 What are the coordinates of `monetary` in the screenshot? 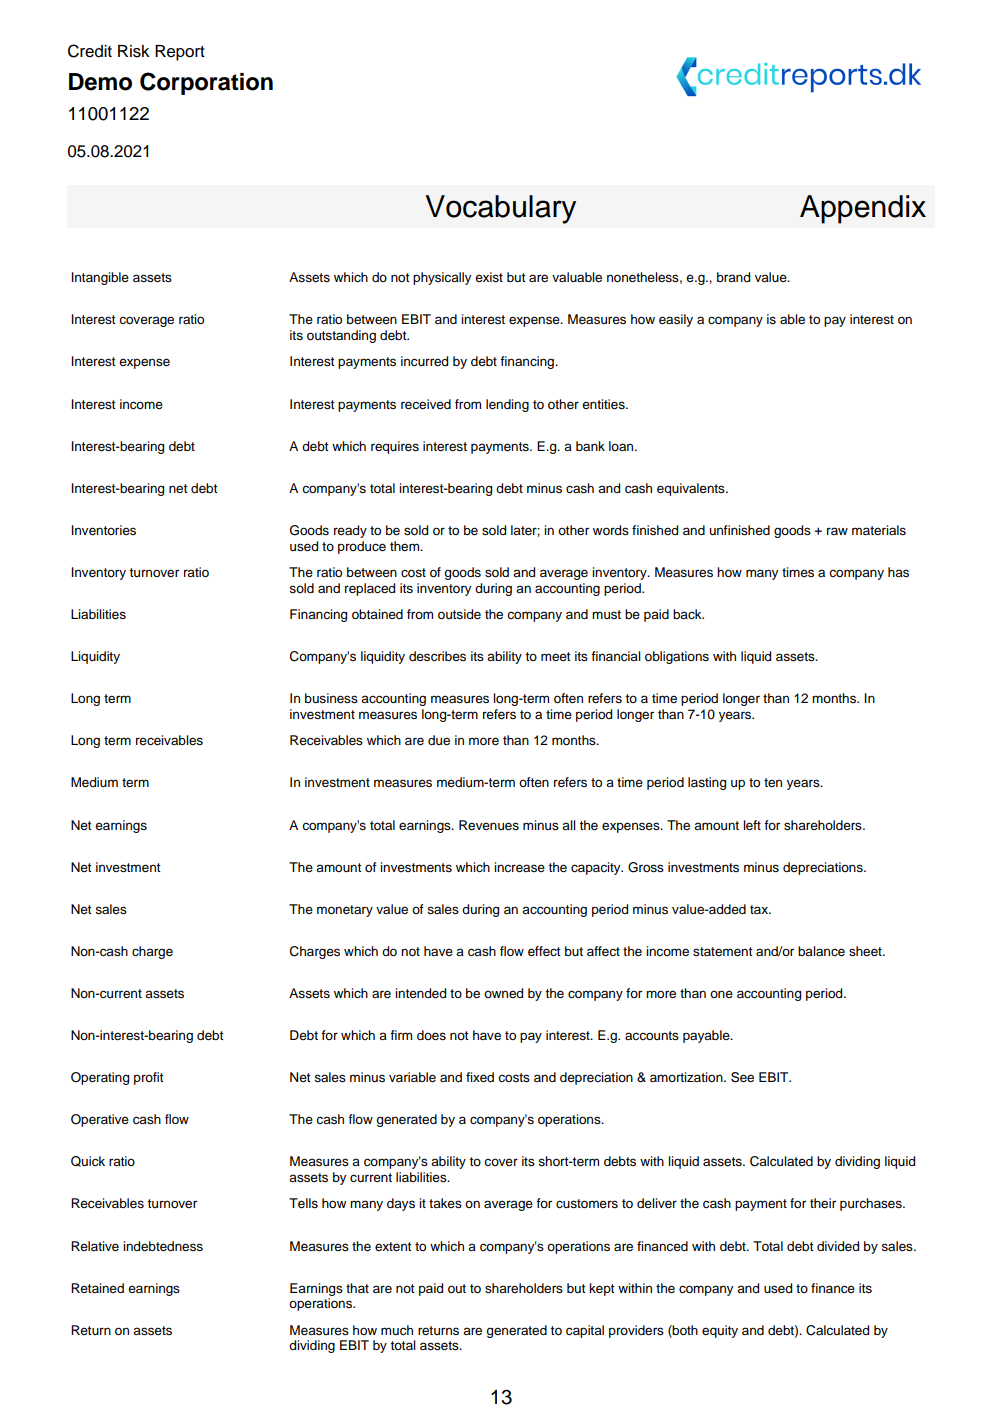 It's located at (345, 911).
